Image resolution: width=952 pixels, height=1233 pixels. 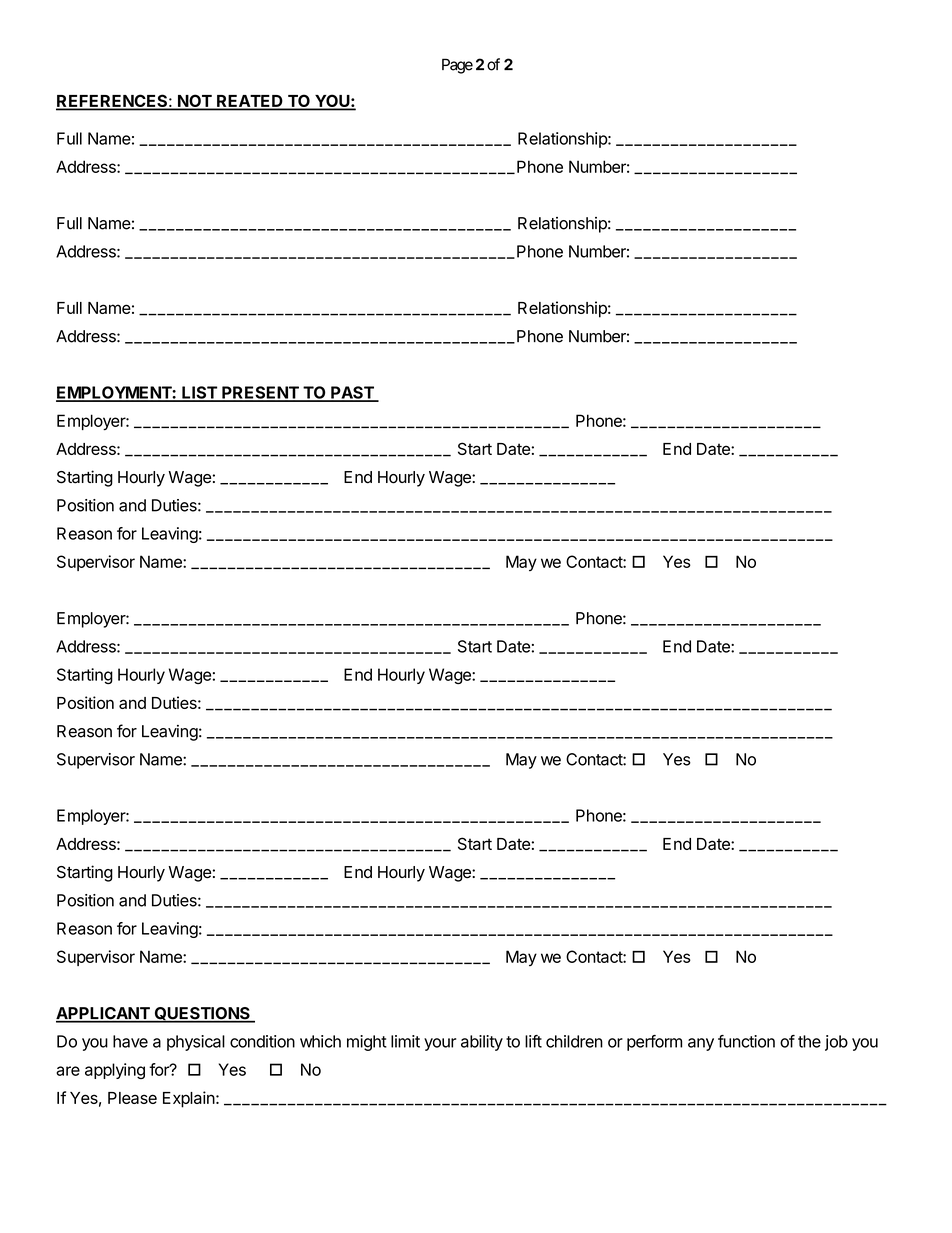 What do you see at coordinates (440, 1044) in the screenshot?
I see `your` at bounding box center [440, 1044].
